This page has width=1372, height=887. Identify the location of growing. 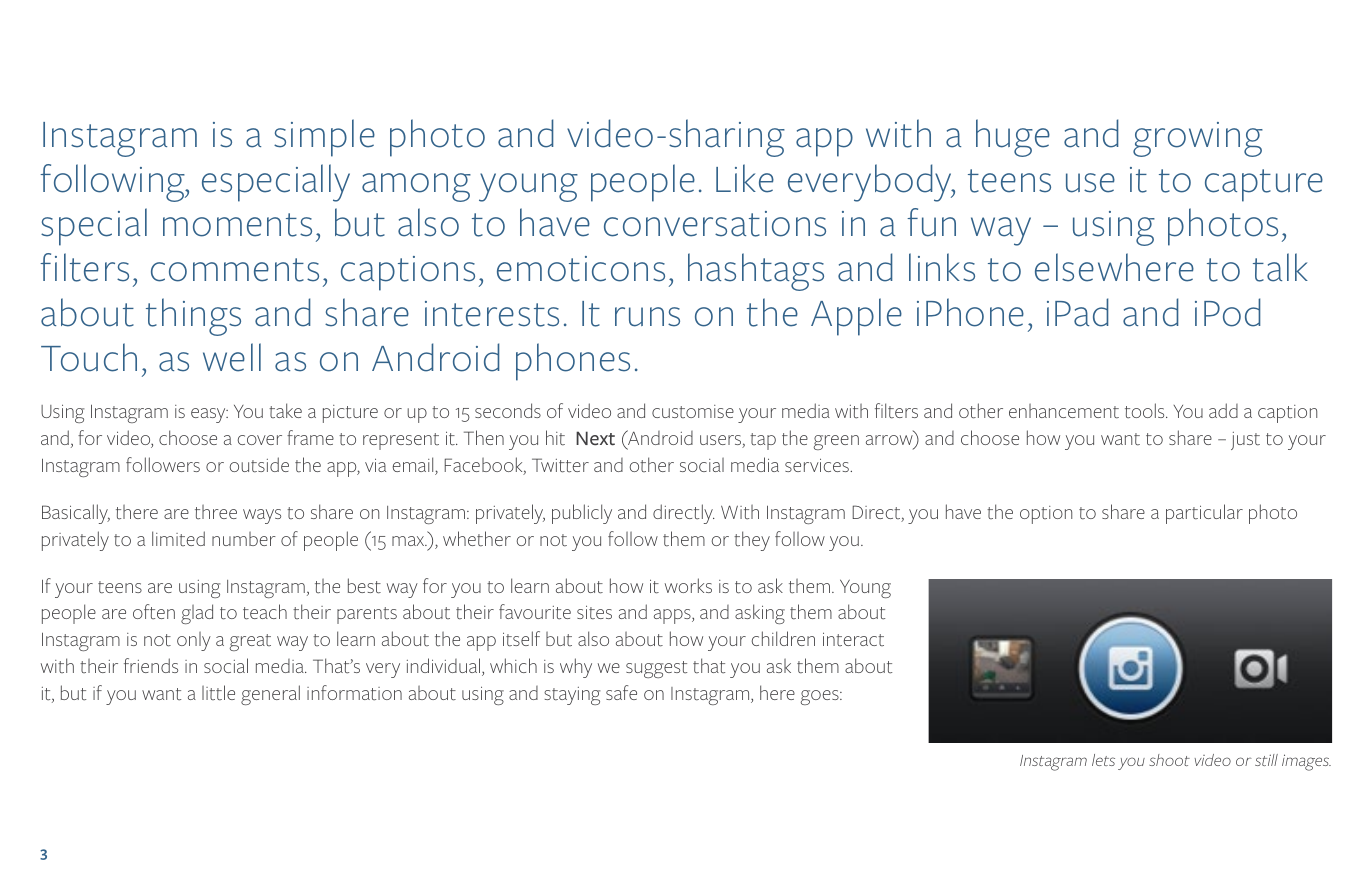
(1198, 139).
